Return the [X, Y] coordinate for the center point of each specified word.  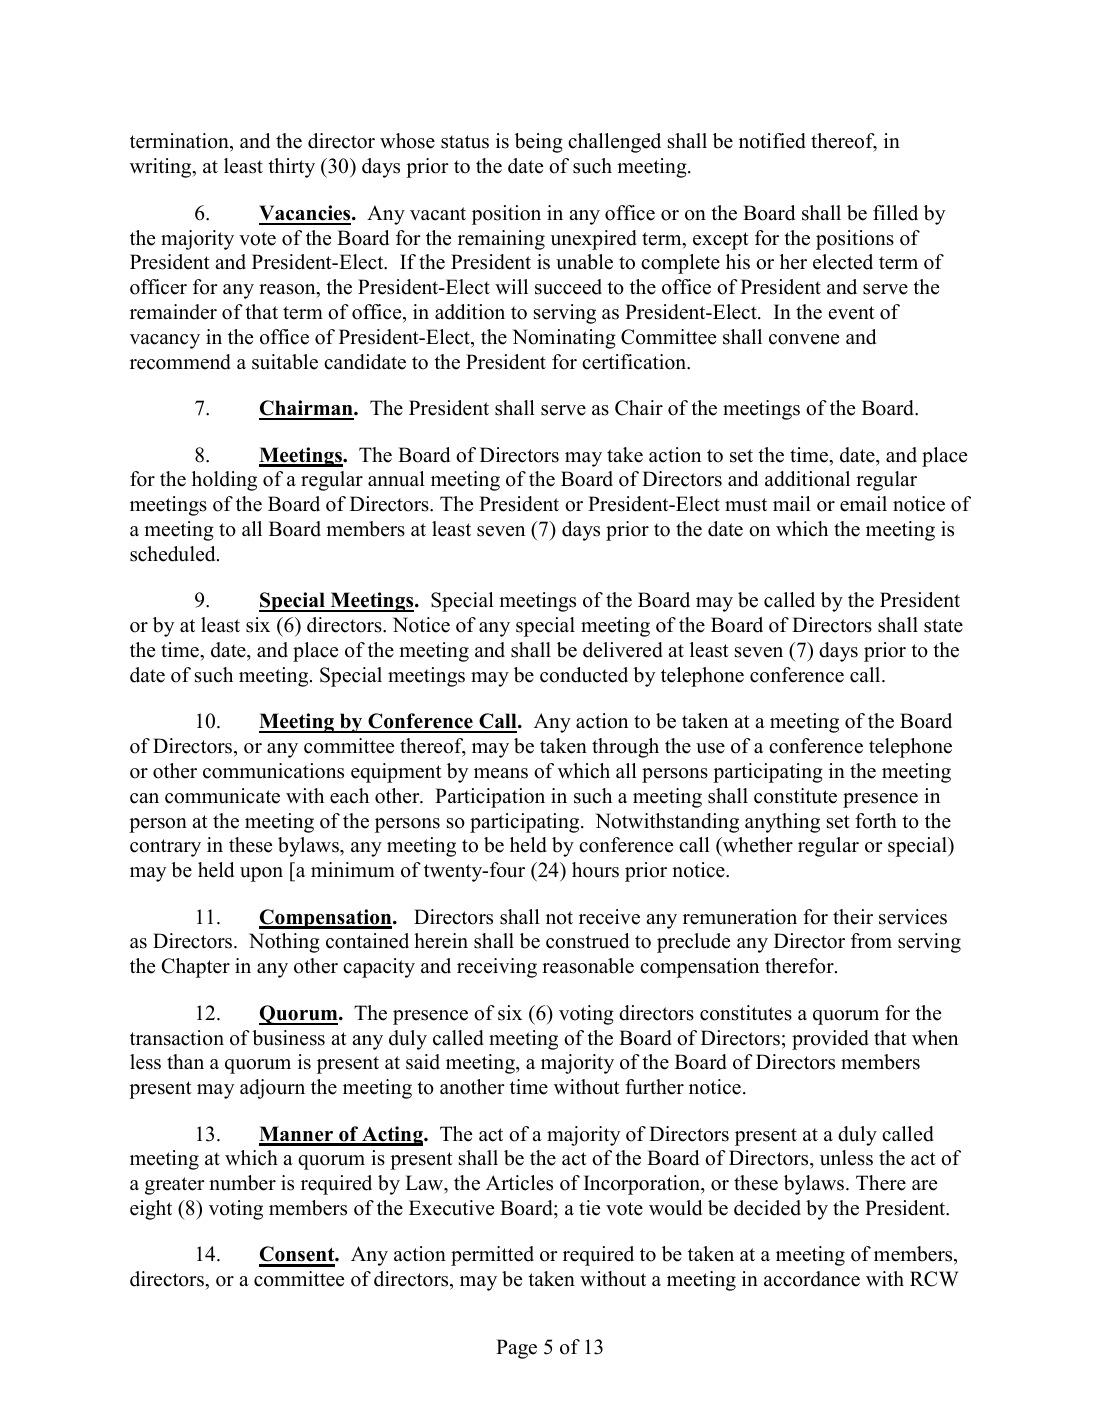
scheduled [174, 554]
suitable [285, 362]
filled [895, 213]
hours [595, 870]
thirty [291, 168]
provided [830, 1040]
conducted [584, 675]
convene [804, 339]
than [185, 1061]
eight [151, 1210]
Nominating [564, 339]
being [539, 143]
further [654, 1087]
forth [876, 821]
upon [261, 874]
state [943, 626]
